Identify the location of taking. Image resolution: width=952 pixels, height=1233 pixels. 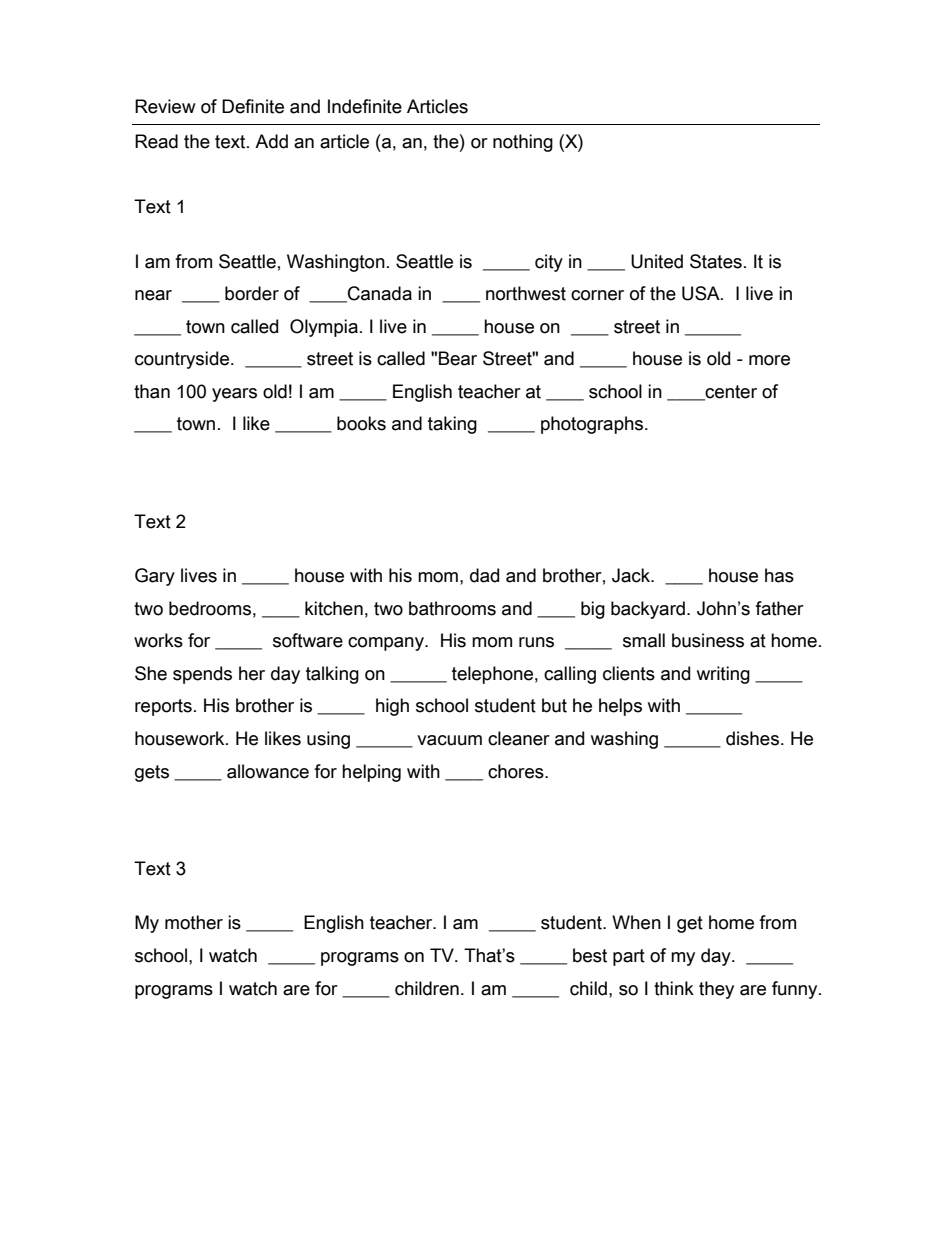
(452, 425).
